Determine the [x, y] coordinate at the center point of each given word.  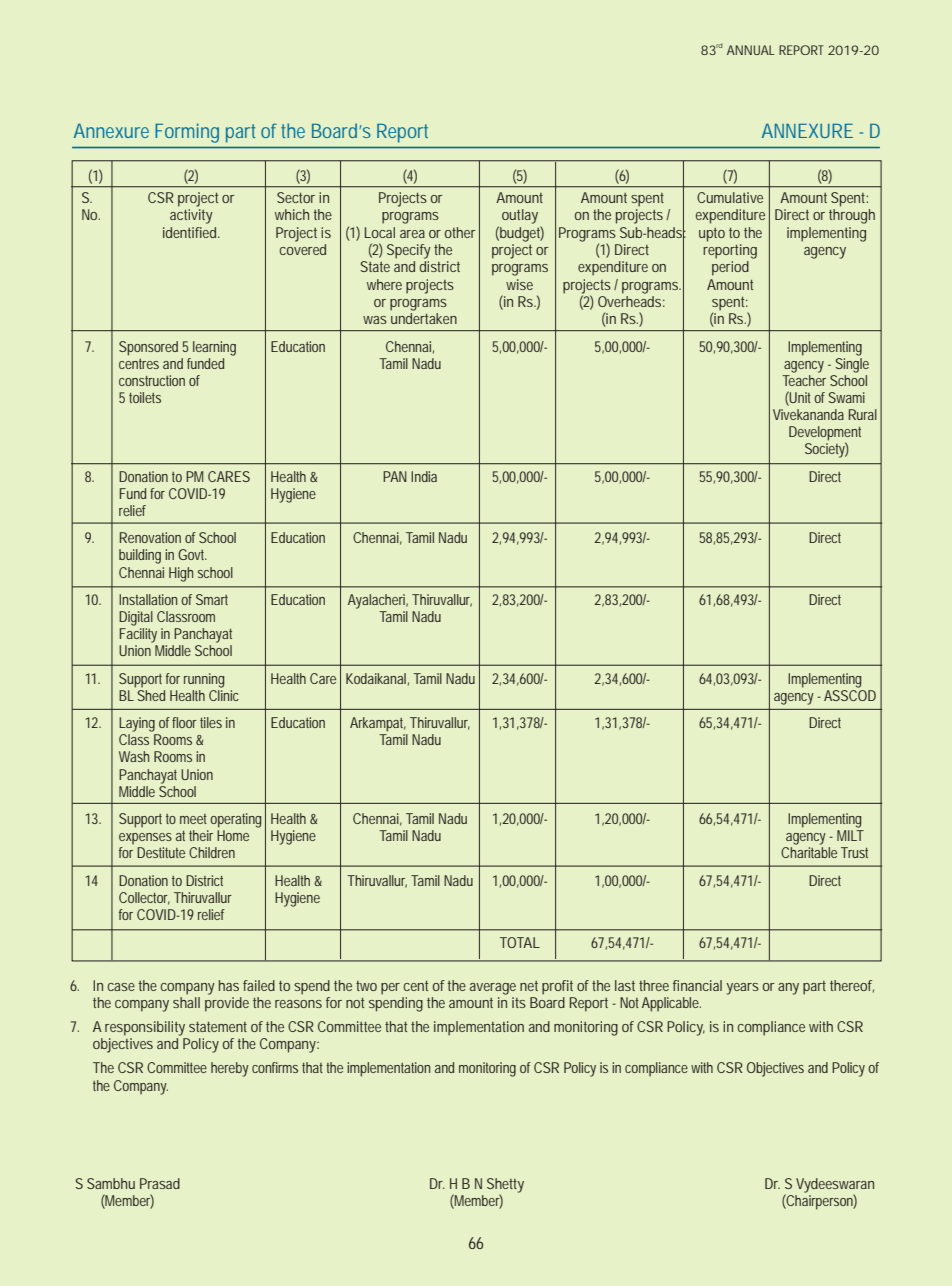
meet [193, 819]
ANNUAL [751, 50]
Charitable [809, 852]
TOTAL [520, 942]
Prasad [160, 1183]
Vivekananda [808, 414]
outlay [520, 216]
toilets [145, 397]
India [424, 476]
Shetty [505, 1186]
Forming [187, 133]
